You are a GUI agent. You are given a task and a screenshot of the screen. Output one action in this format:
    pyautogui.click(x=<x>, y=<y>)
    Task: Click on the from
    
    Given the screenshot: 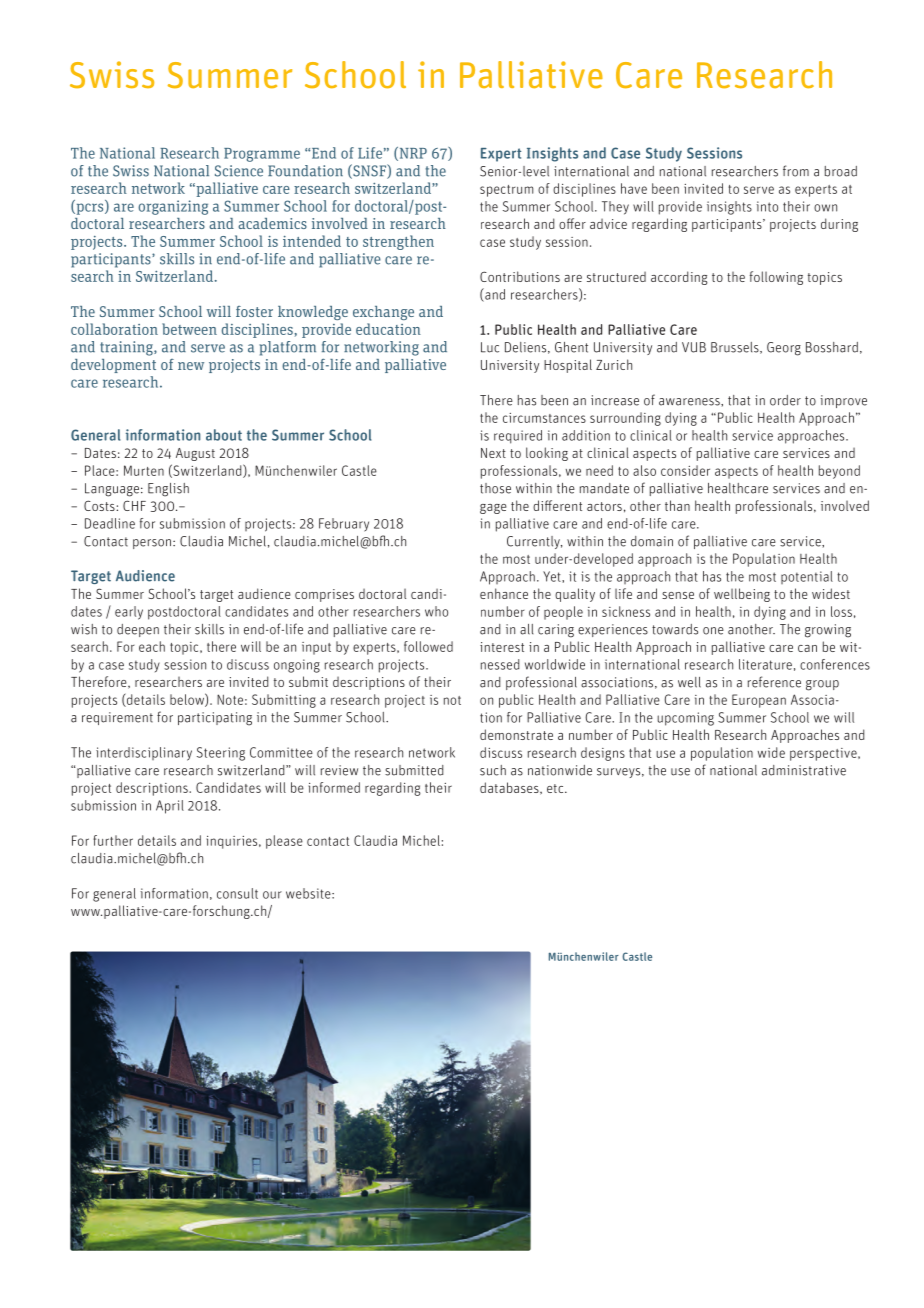 What is the action you would take?
    pyautogui.click(x=796, y=171)
